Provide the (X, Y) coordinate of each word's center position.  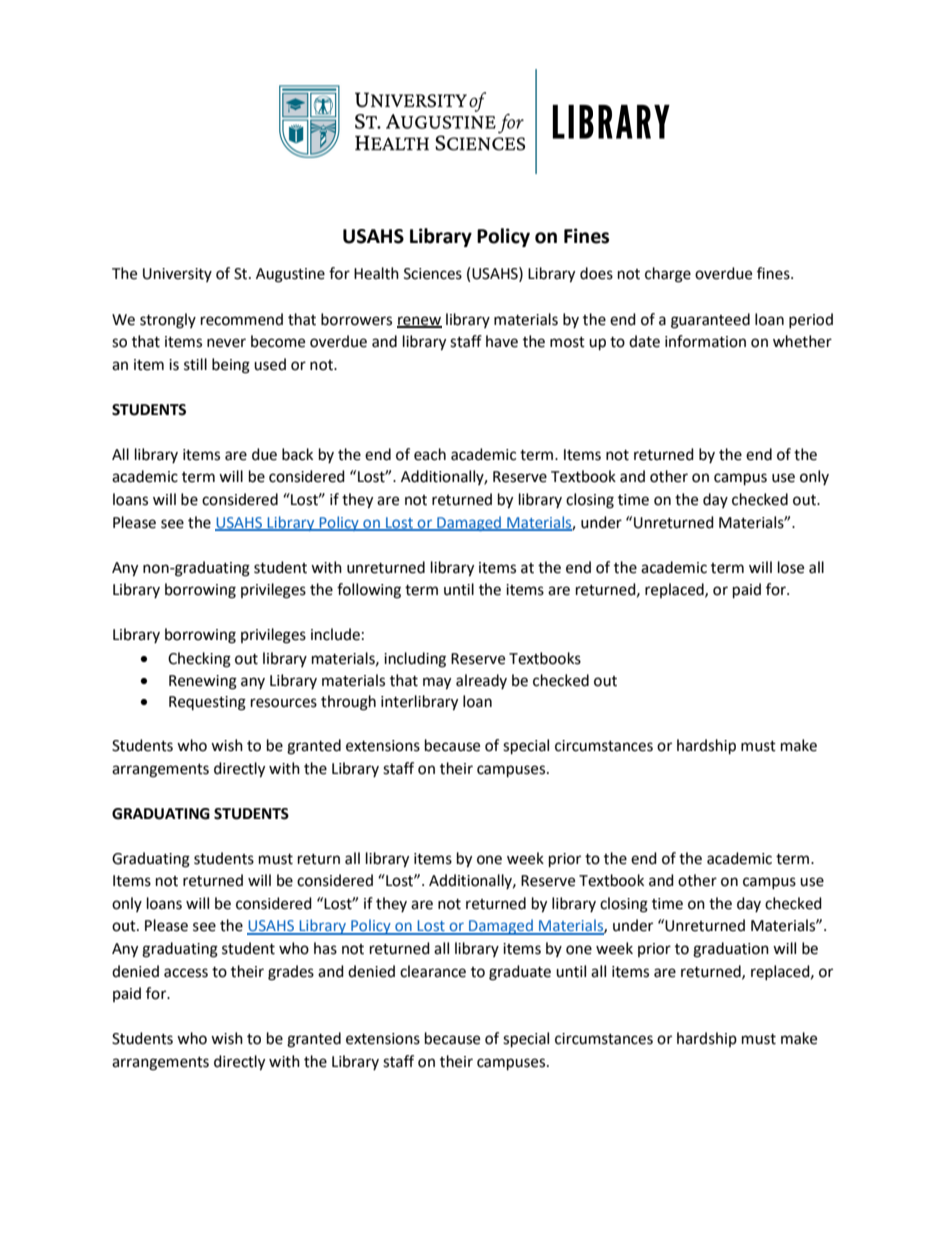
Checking (199, 660)
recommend (242, 319)
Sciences (433, 274)
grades (291, 973)
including (415, 660)
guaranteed (710, 321)
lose (791, 567)
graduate (520, 973)
